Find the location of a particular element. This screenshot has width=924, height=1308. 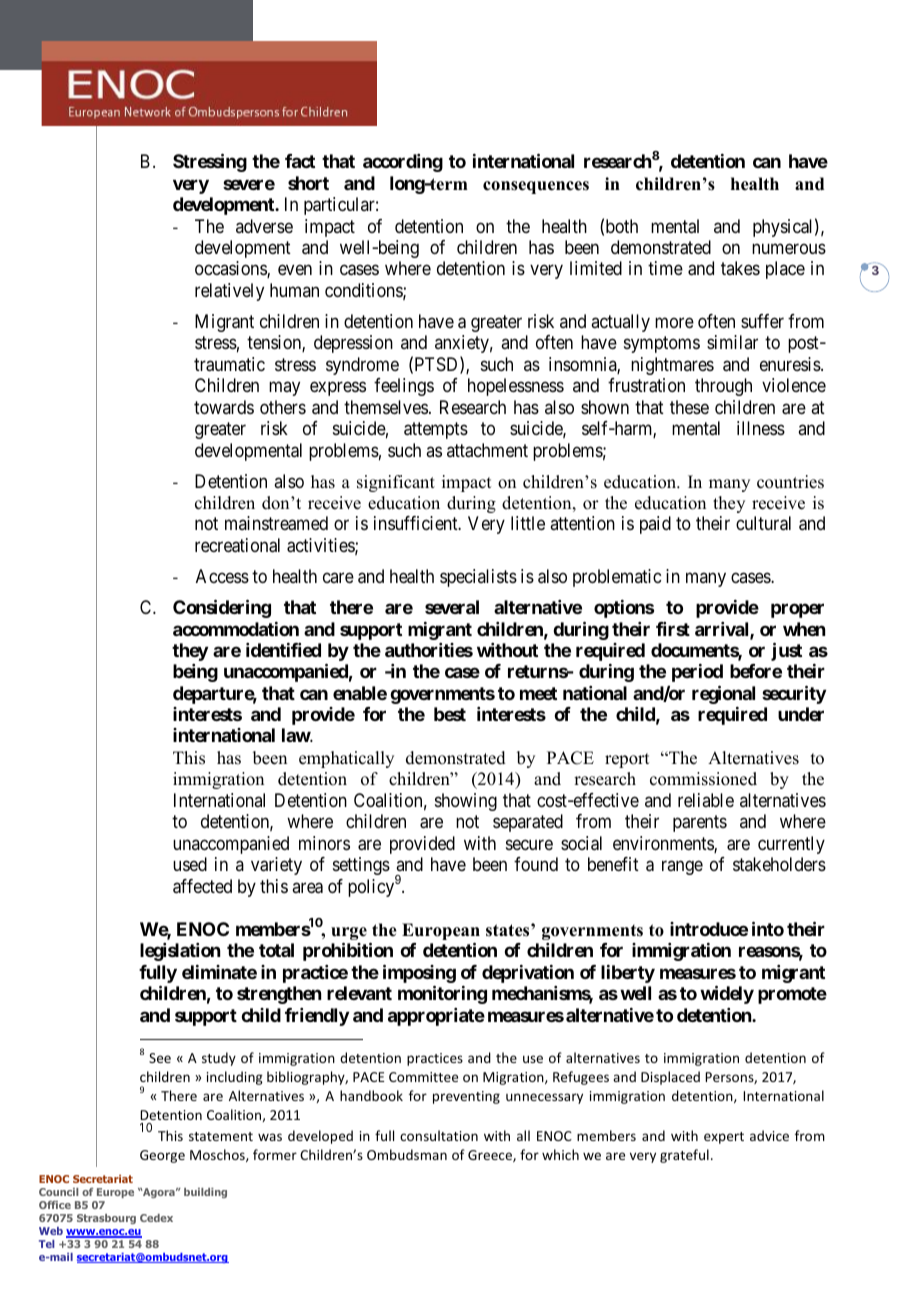

takes is located at coordinates (740, 268).
